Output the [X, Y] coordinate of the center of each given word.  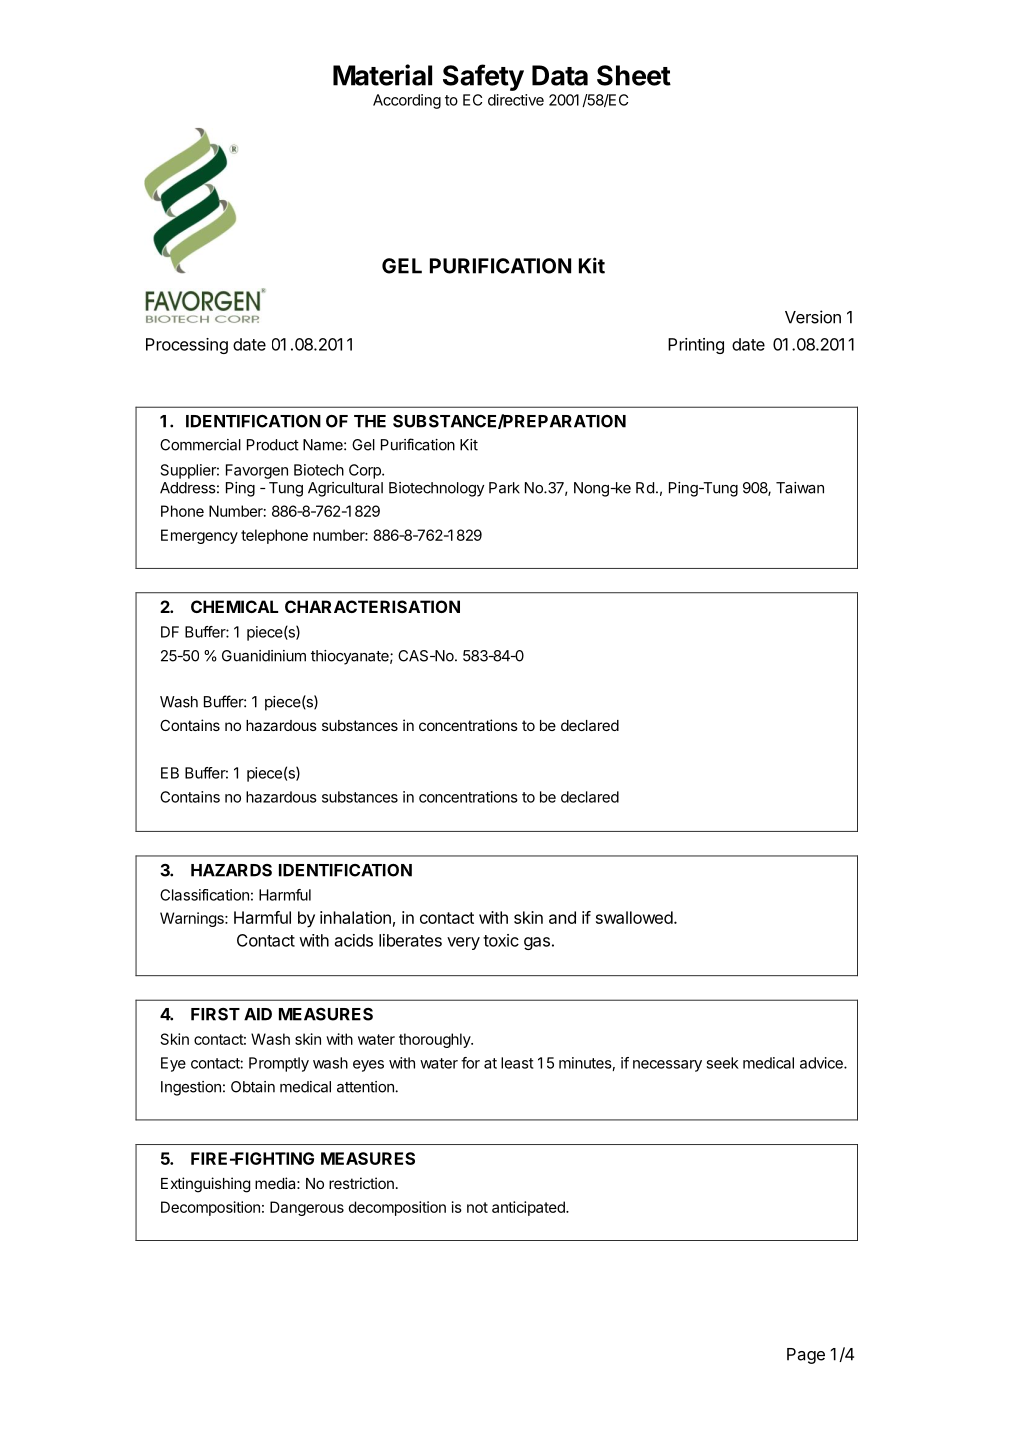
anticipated [529, 1208]
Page [806, 1356]
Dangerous [307, 1208]
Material [382, 75]
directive [516, 100]
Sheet [634, 75]
